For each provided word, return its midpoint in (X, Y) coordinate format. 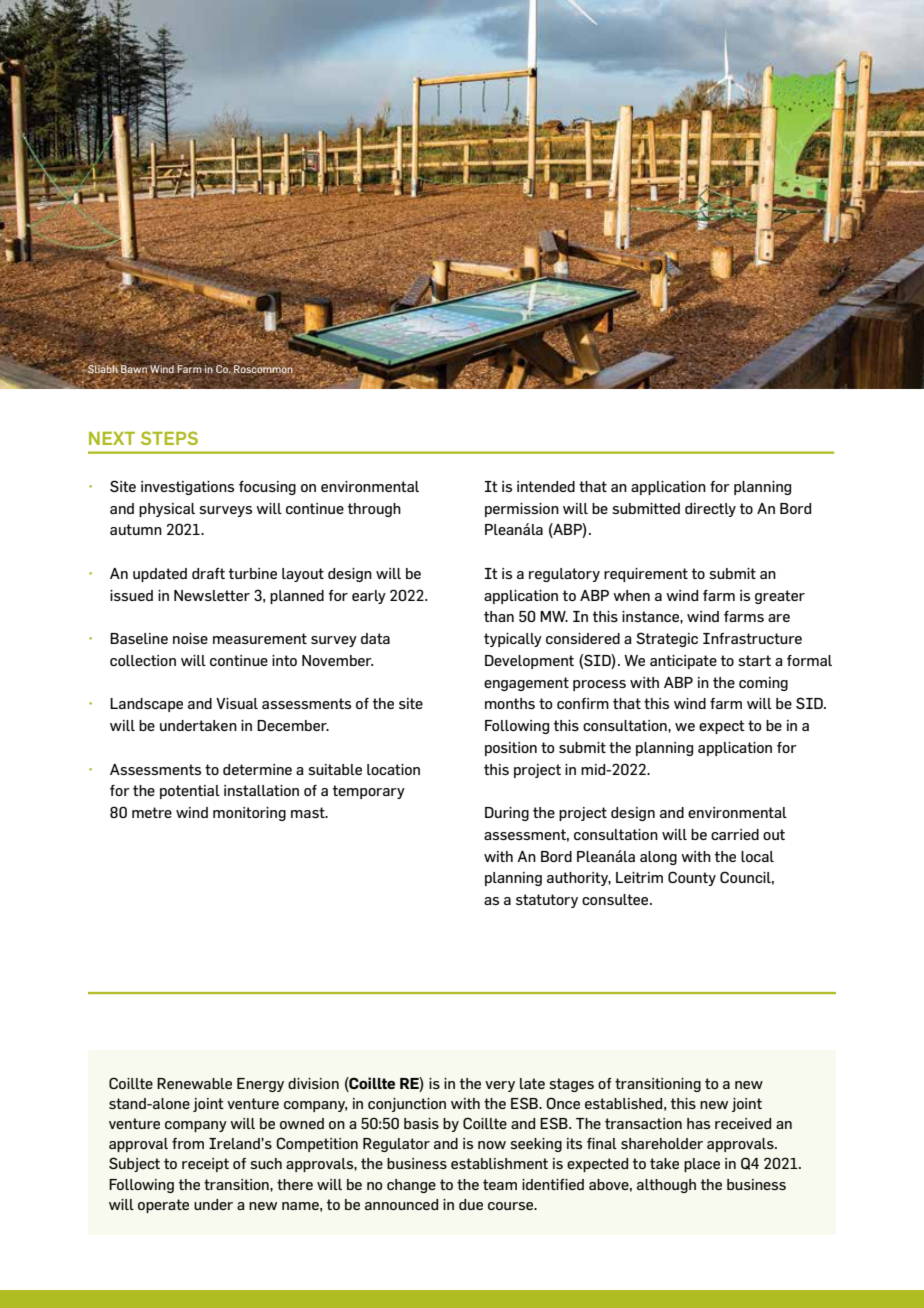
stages (571, 1085)
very (500, 1086)
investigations (187, 488)
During (507, 814)
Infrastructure (752, 638)
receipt (205, 1165)
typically (513, 640)
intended (546, 486)
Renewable (194, 1083)
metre (152, 812)
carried (735, 834)
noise (190, 638)
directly (710, 510)
